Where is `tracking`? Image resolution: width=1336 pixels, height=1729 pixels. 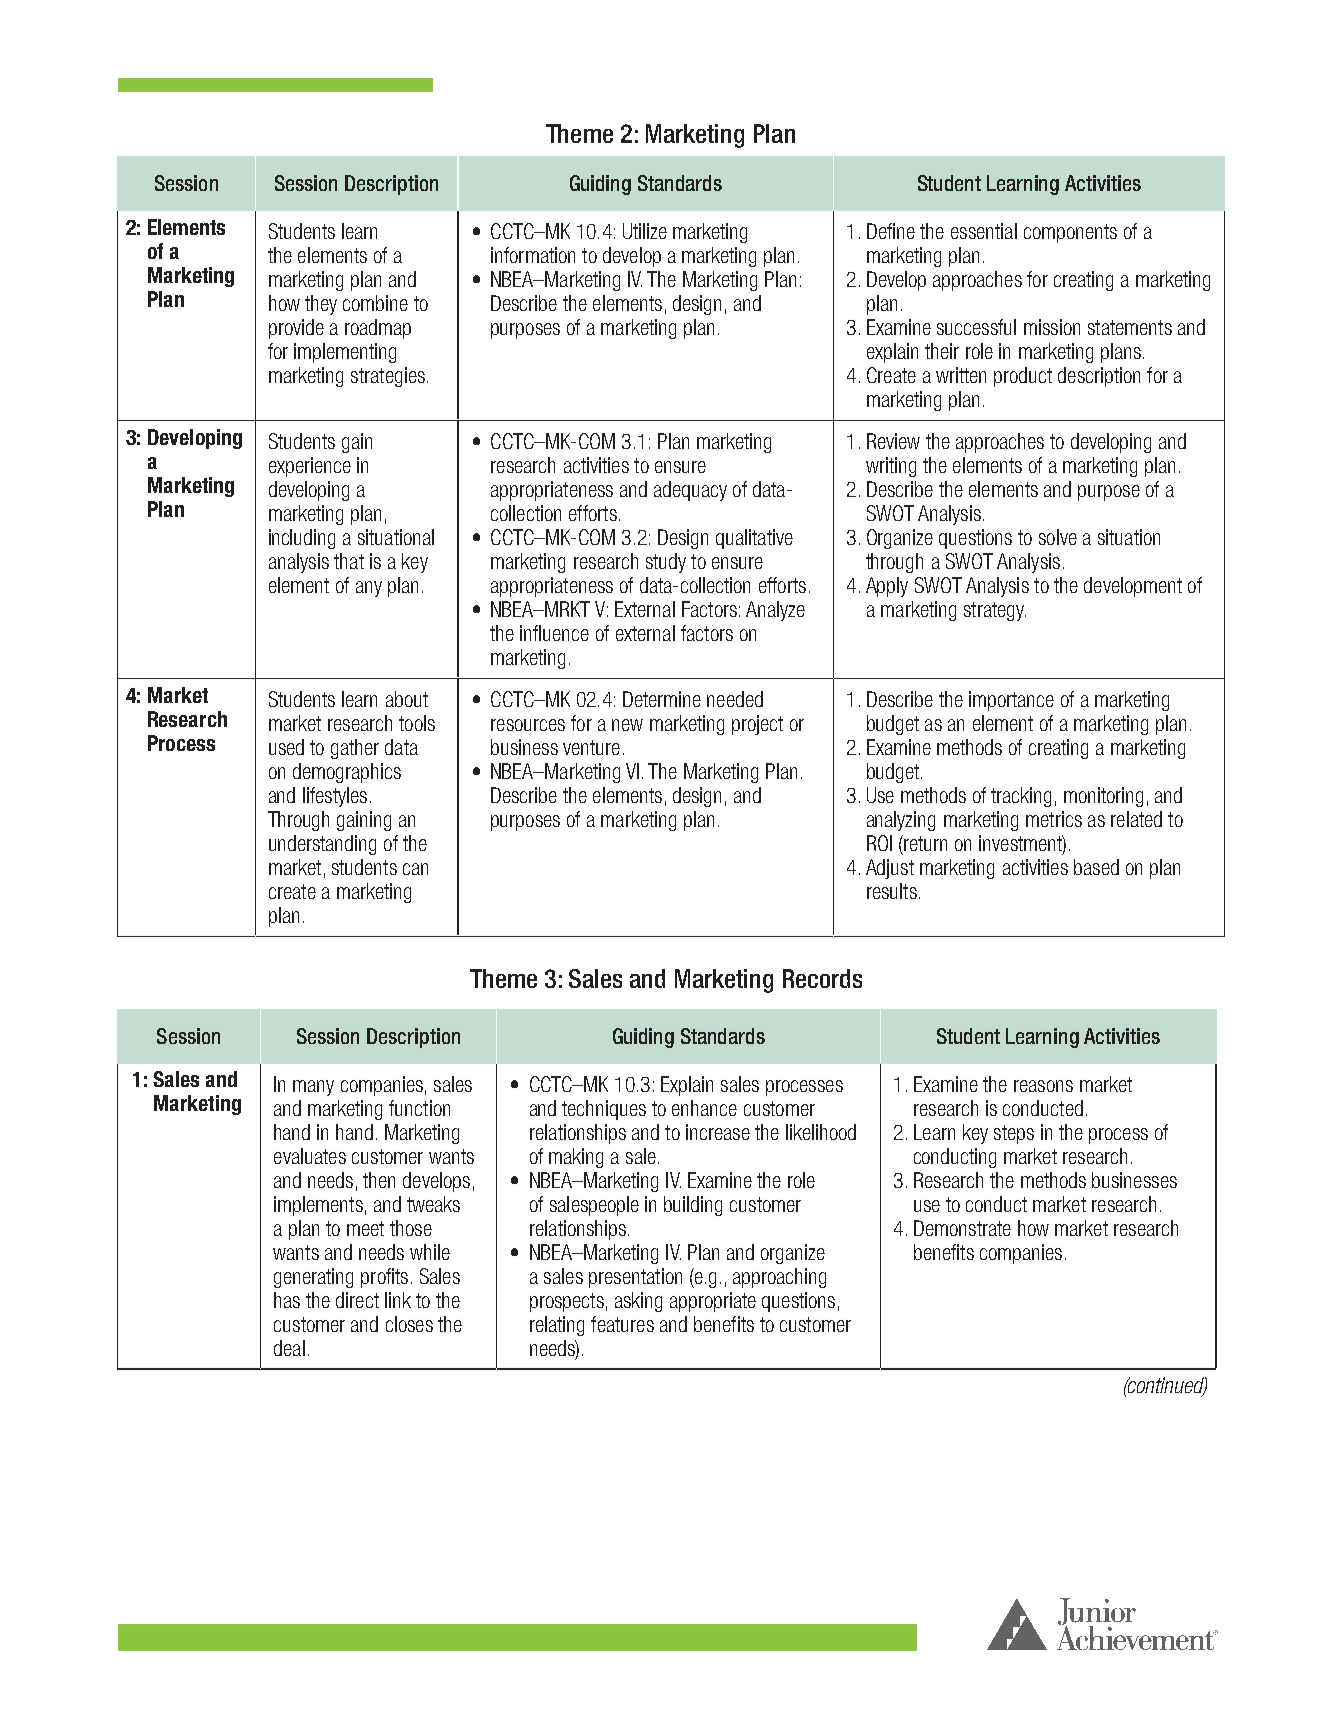 tracking is located at coordinates (1021, 797).
